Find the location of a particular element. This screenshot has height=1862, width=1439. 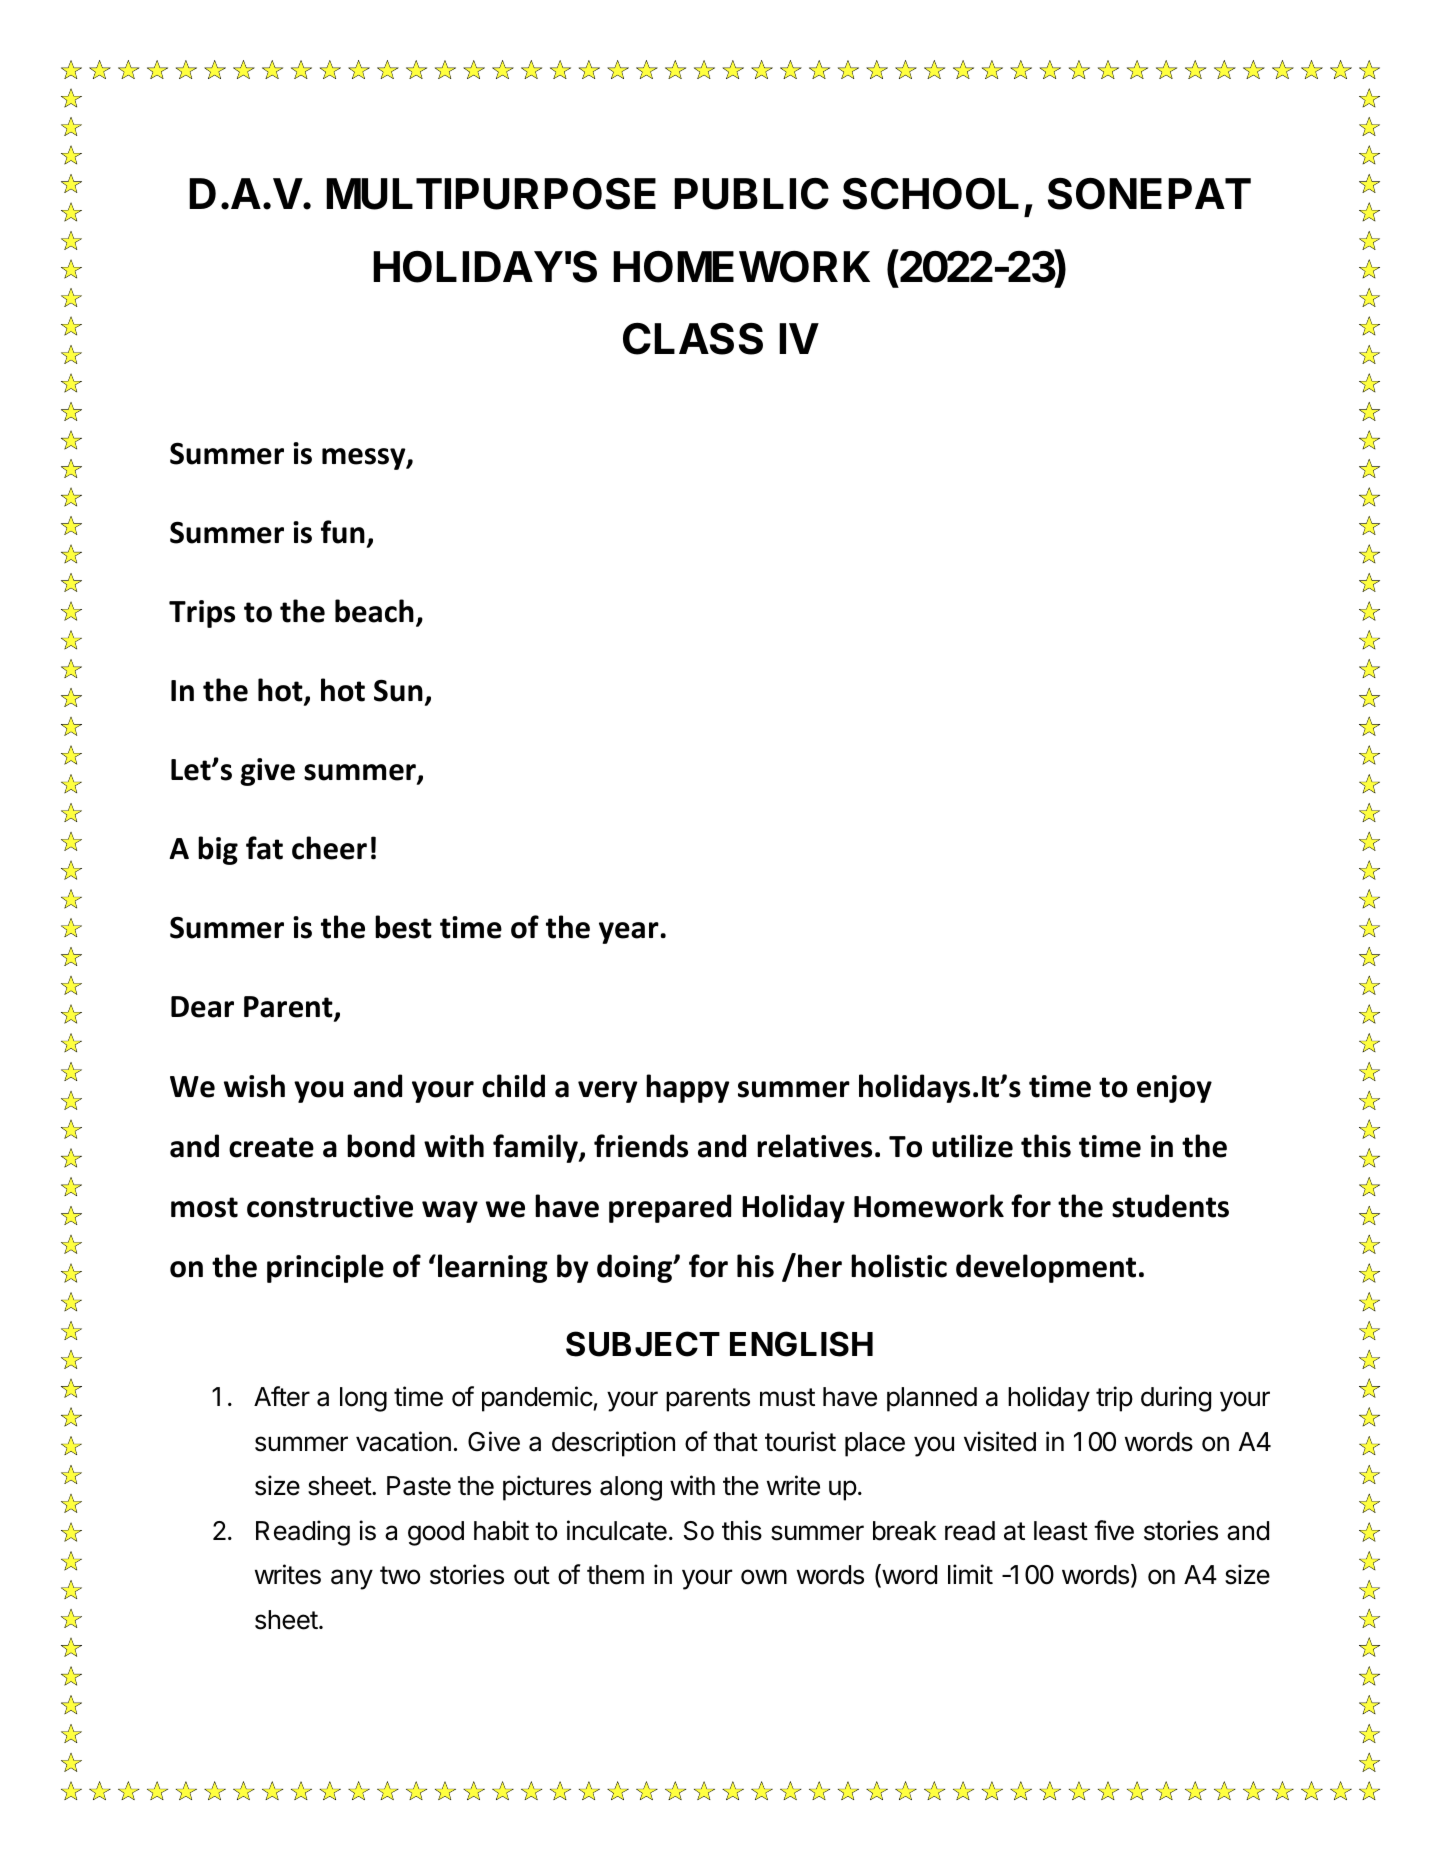

SCHOOL is located at coordinates (931, 194).
